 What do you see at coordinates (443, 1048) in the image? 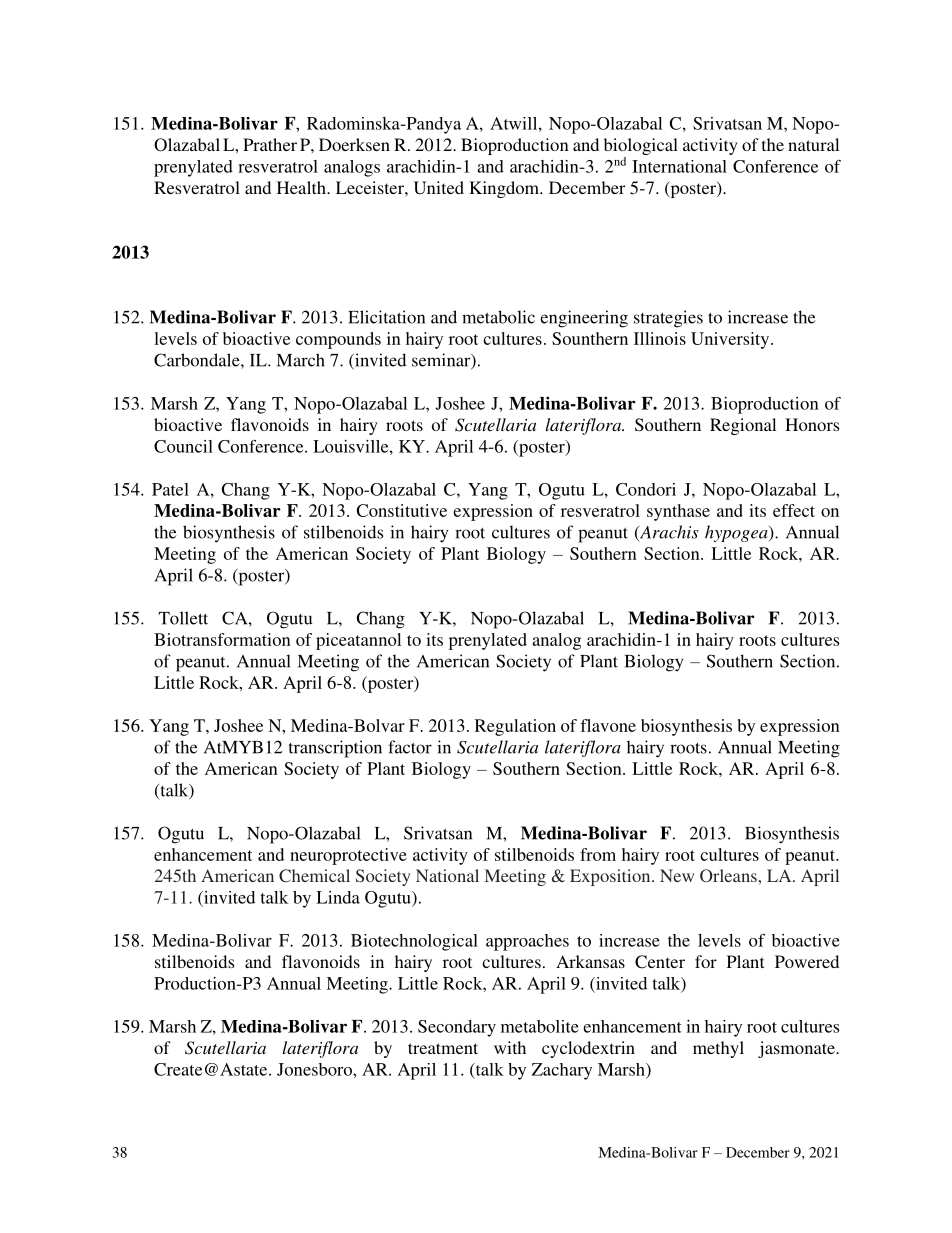
I see `treatment` at bounding box center [443, 1048].
